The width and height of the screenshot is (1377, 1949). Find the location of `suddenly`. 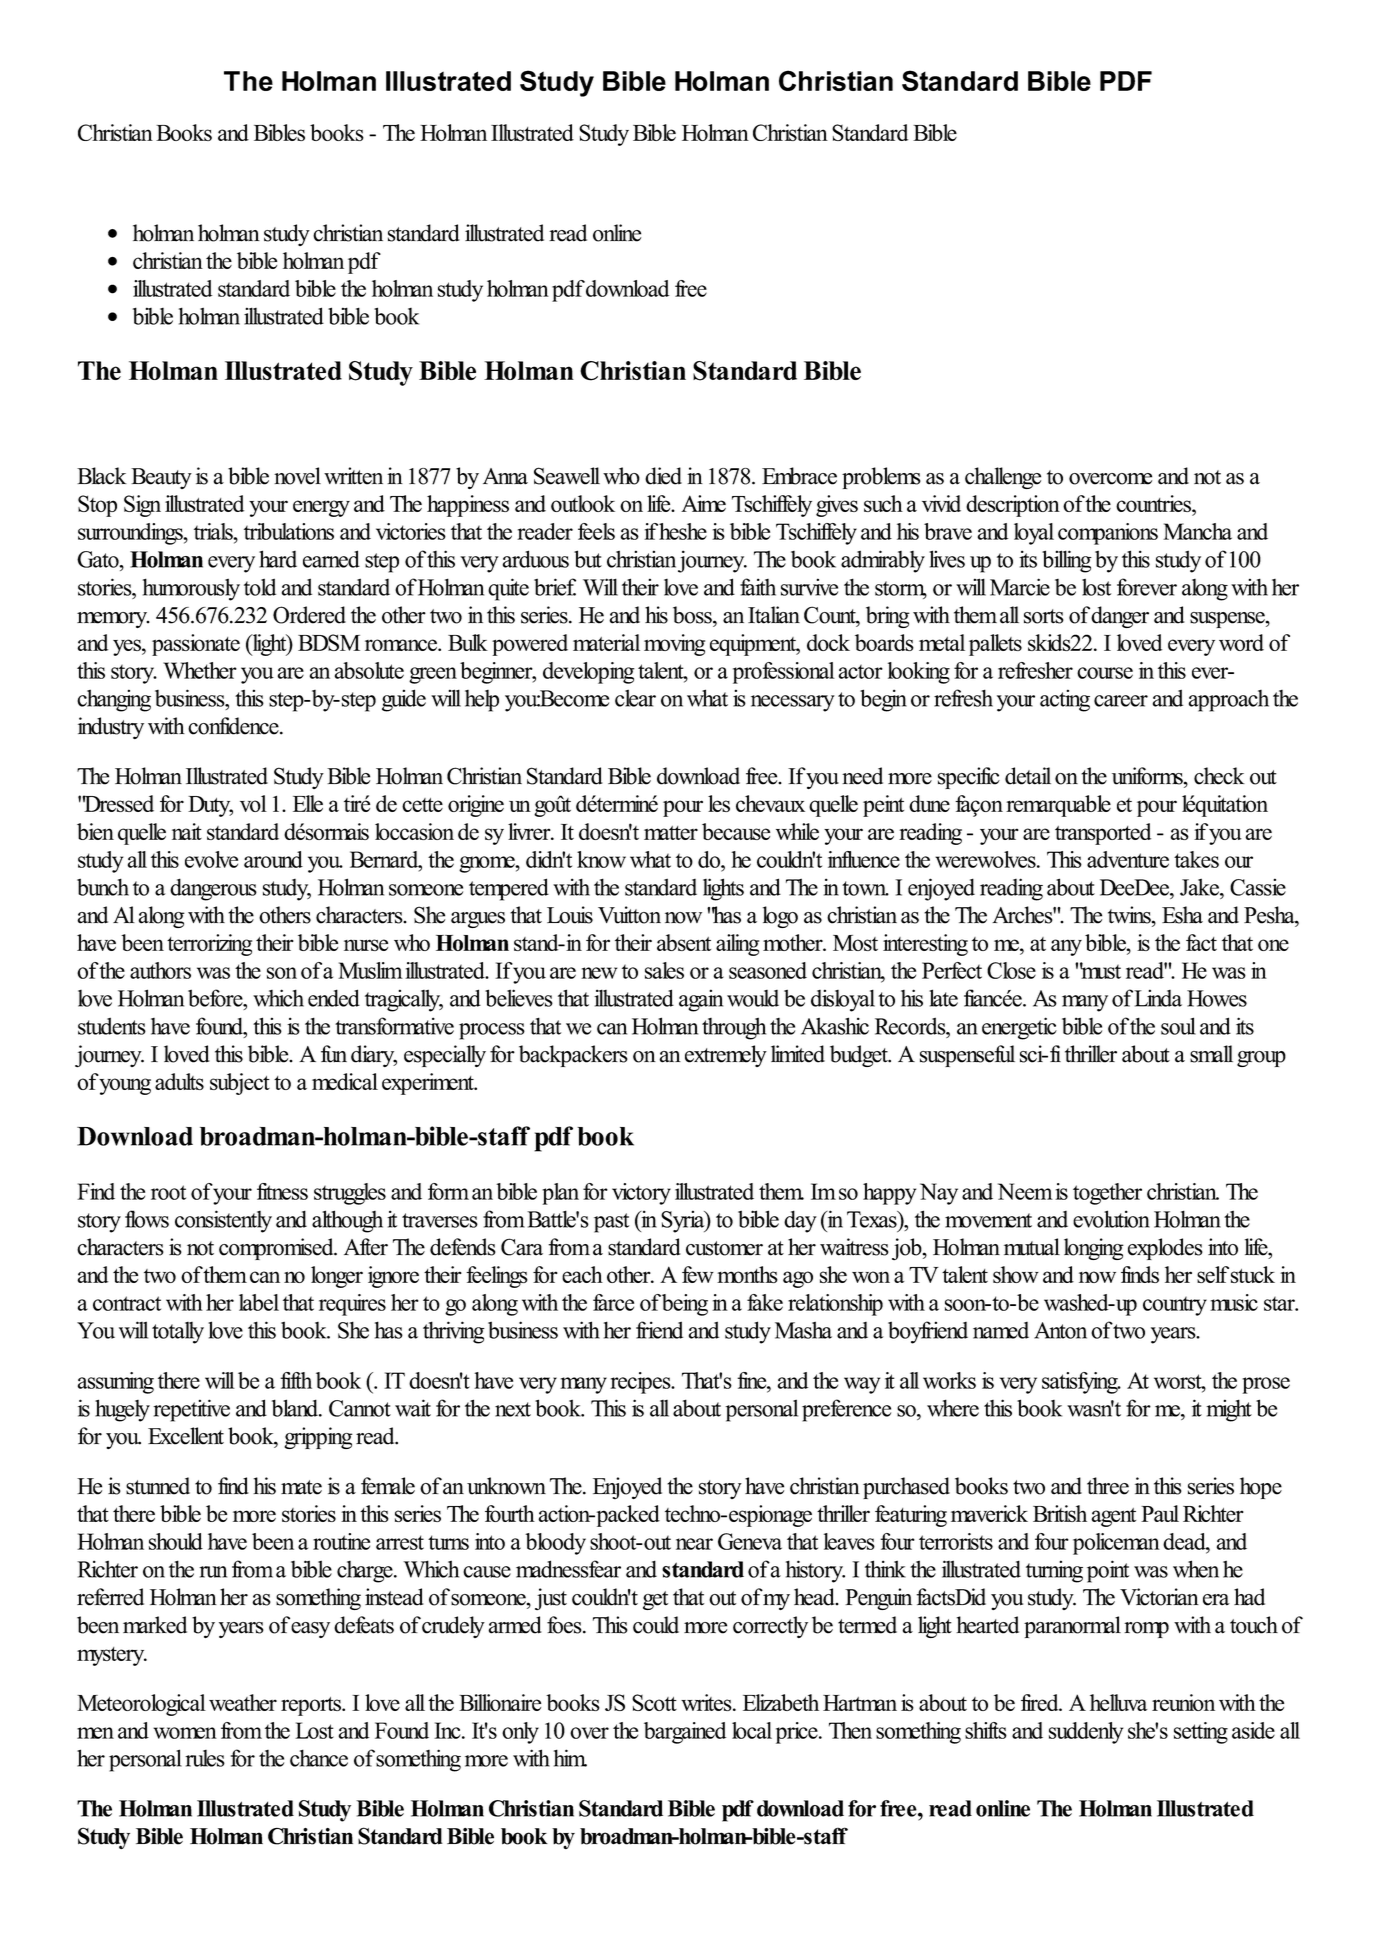

suddenly is located at coordinates (1086, 1733).
